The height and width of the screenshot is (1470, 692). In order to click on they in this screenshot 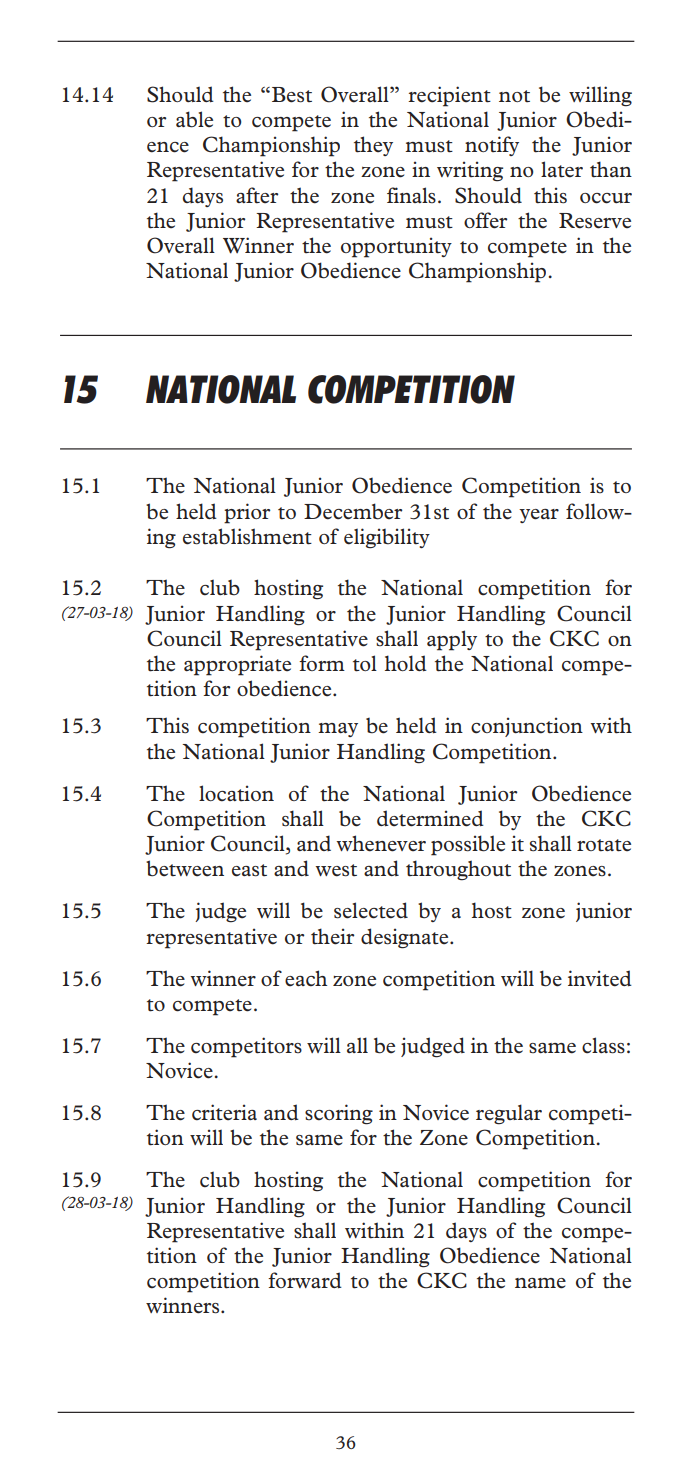, I will do `click(373, 146)`.
